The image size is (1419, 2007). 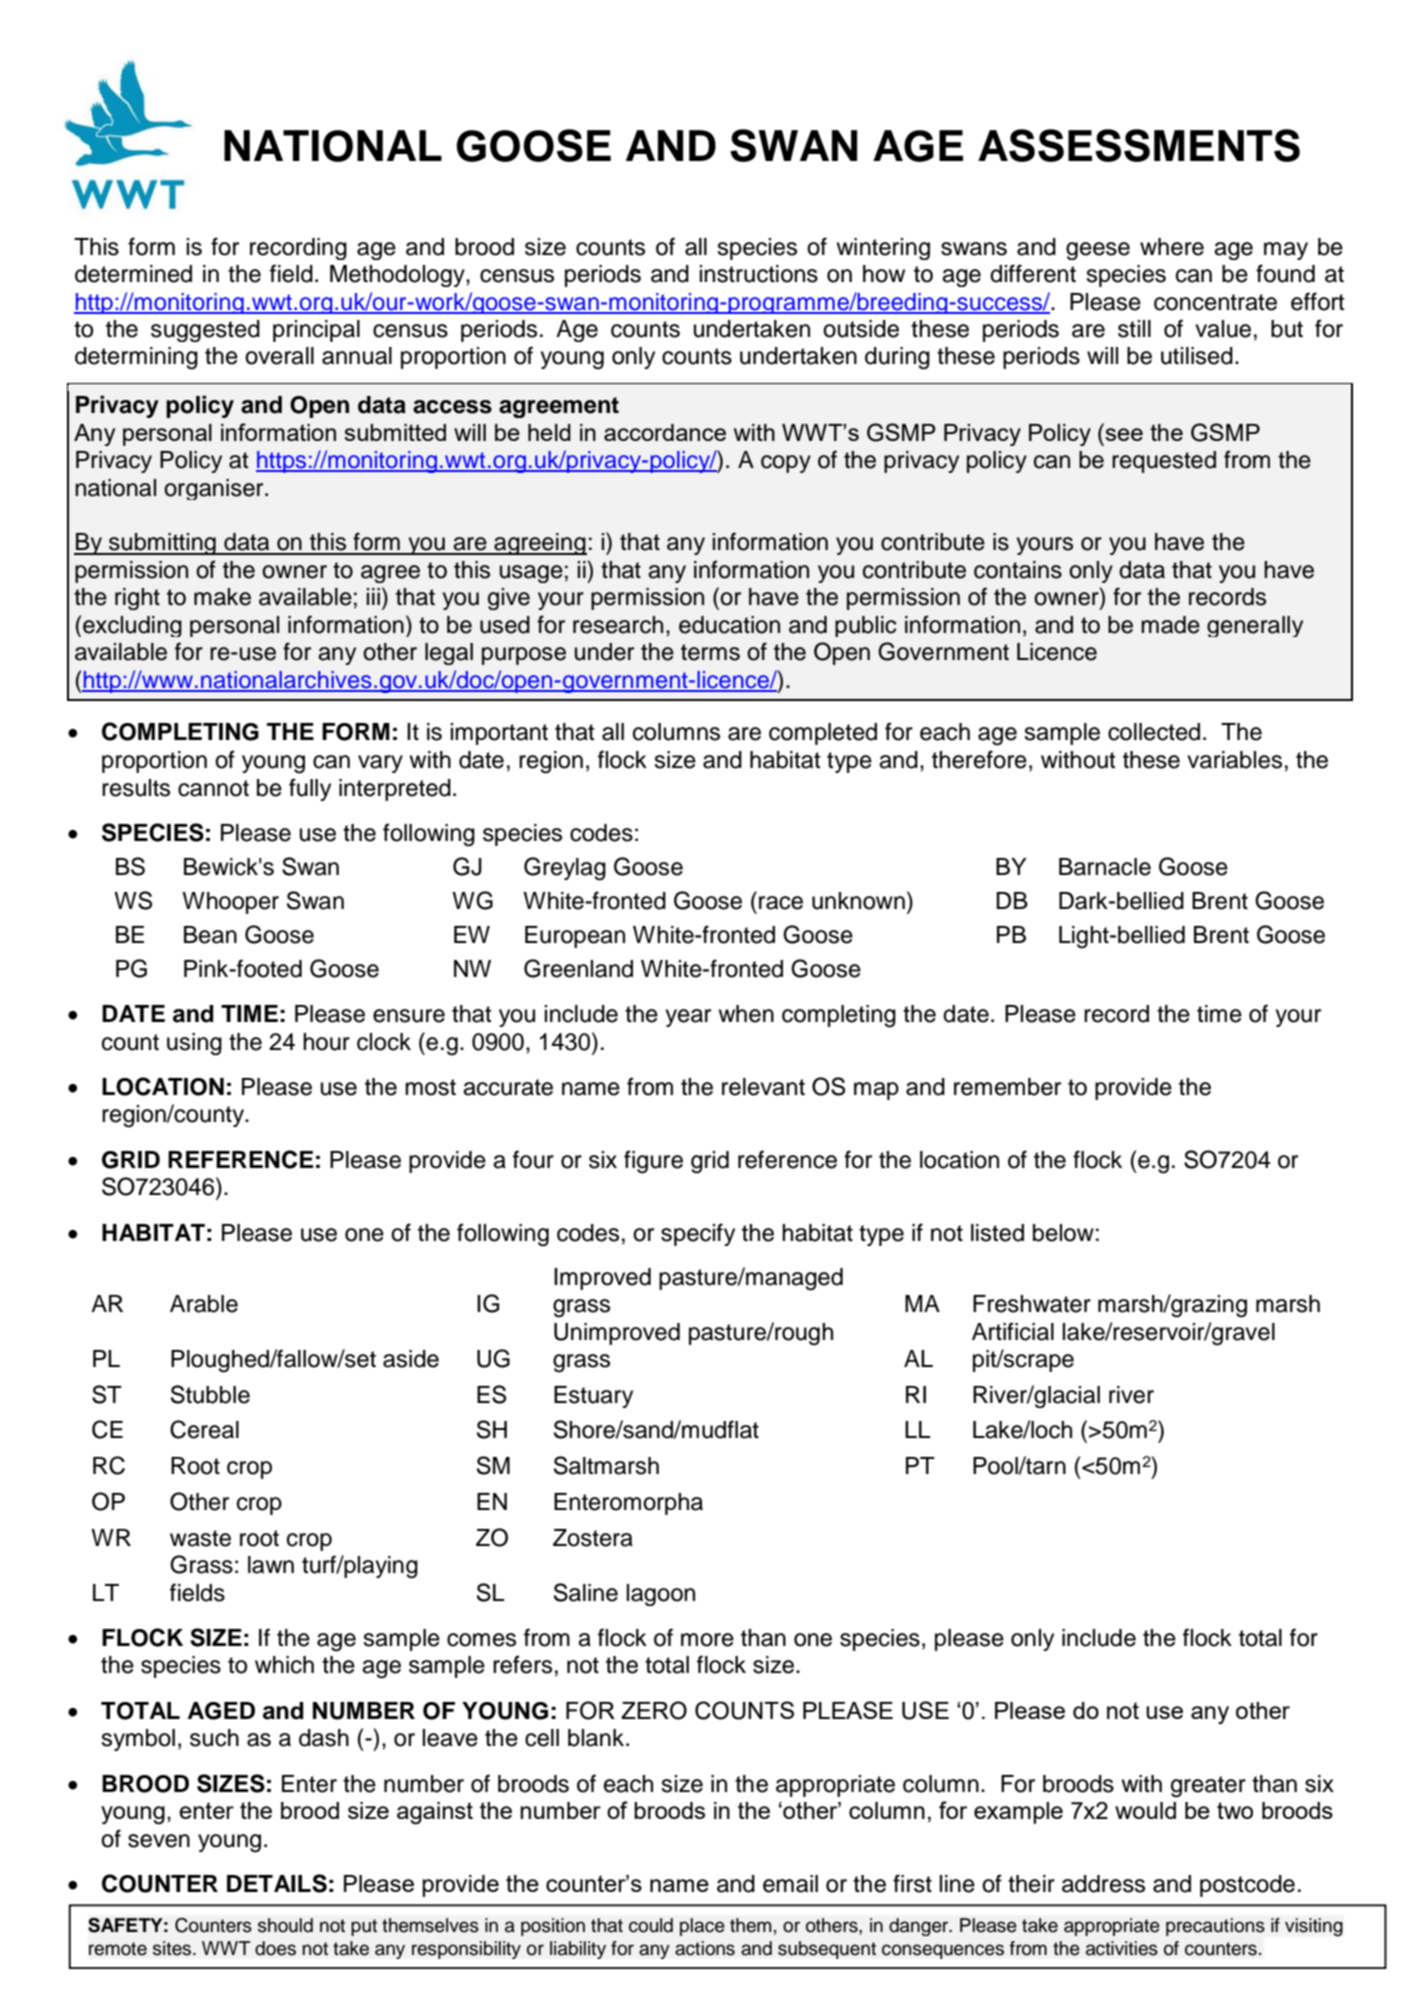 What do you see at coordinates (133, 274) in the page?
I see `determined` at bounding box center [133, 274].
